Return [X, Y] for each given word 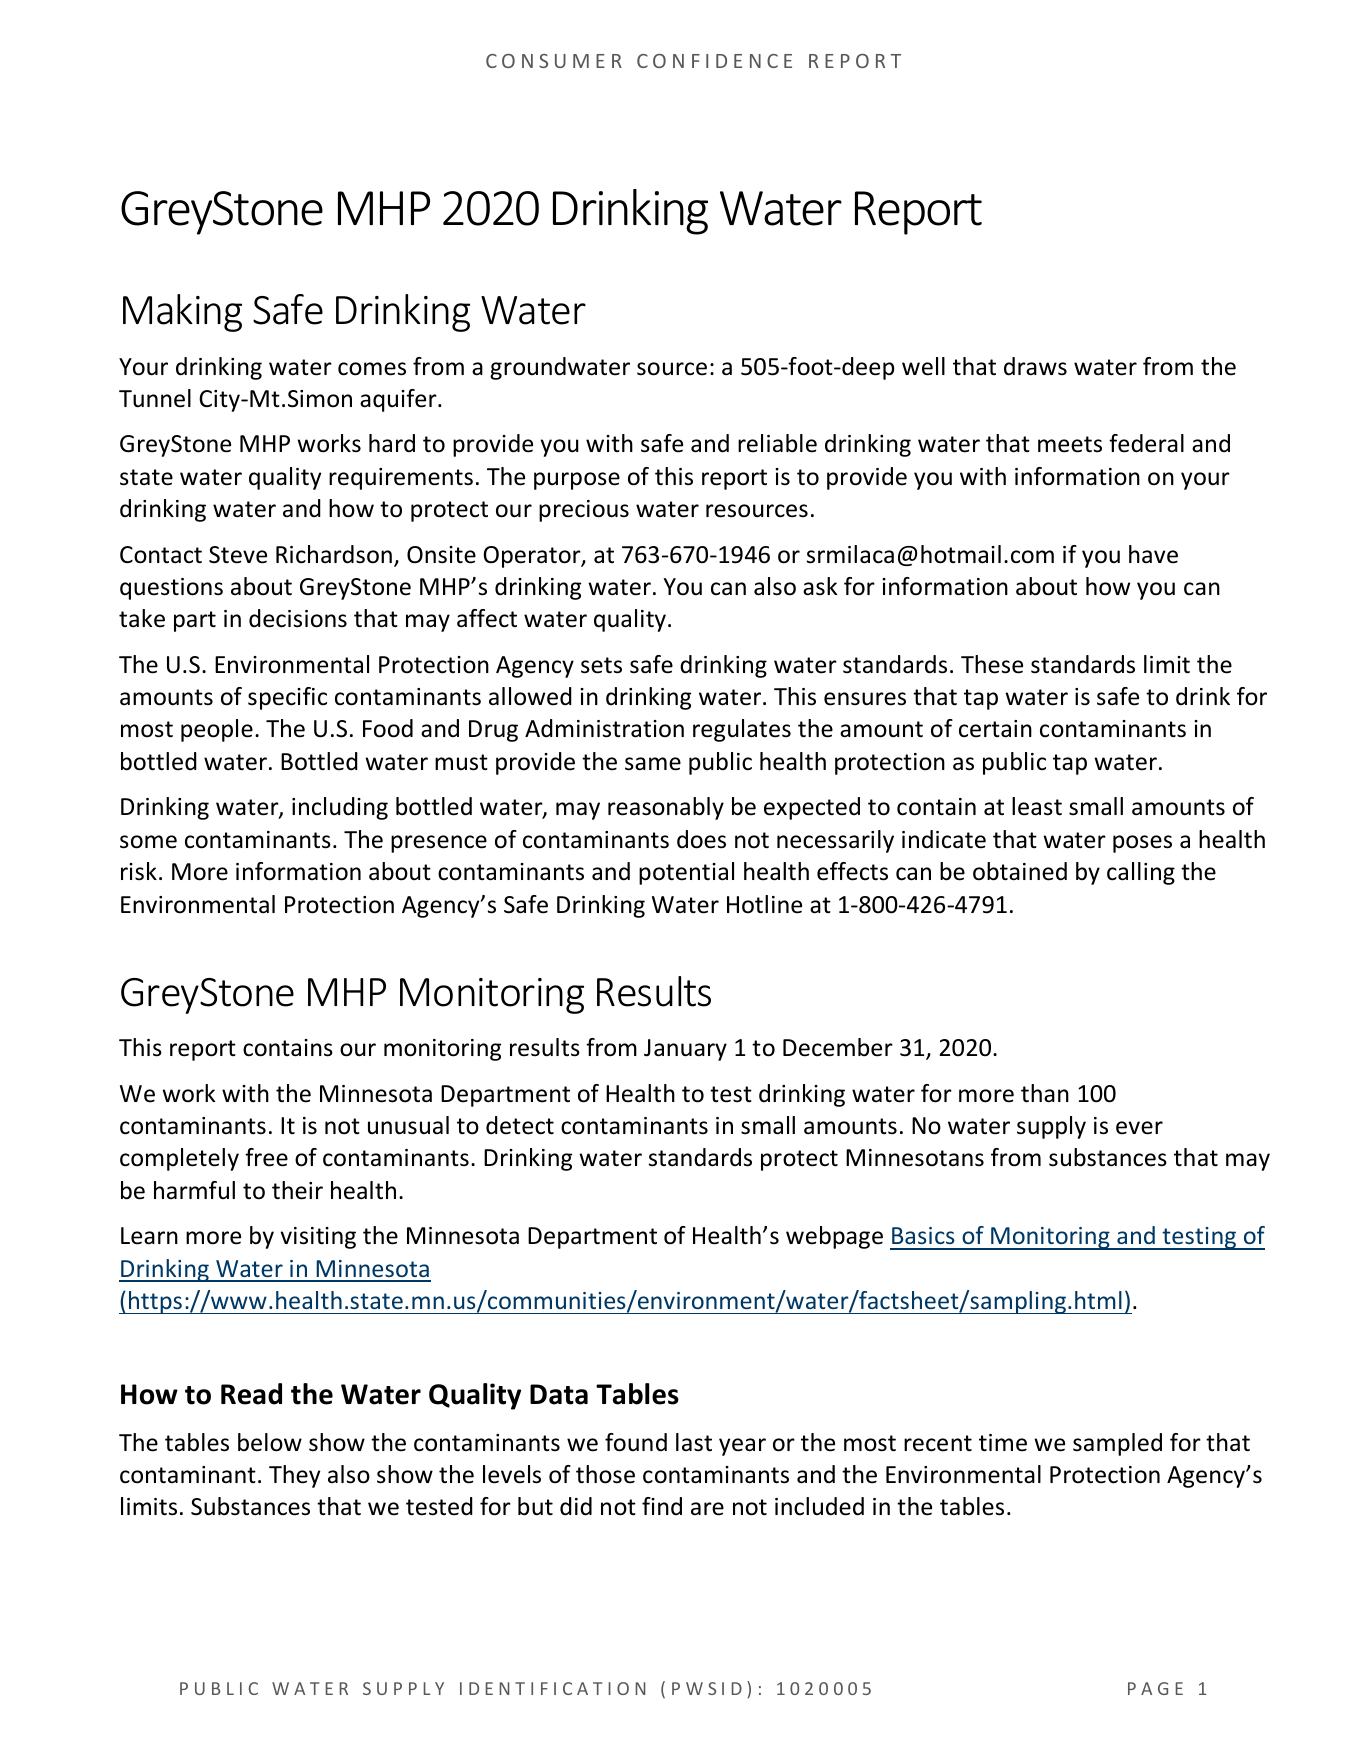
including [340, 808]
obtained [1020, 871]
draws [1035, 366]
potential [686, 873]
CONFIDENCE [714, 61]
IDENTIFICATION [553, 1688]
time [1003, 1443]
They [294, 1476]
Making [182, 313]
